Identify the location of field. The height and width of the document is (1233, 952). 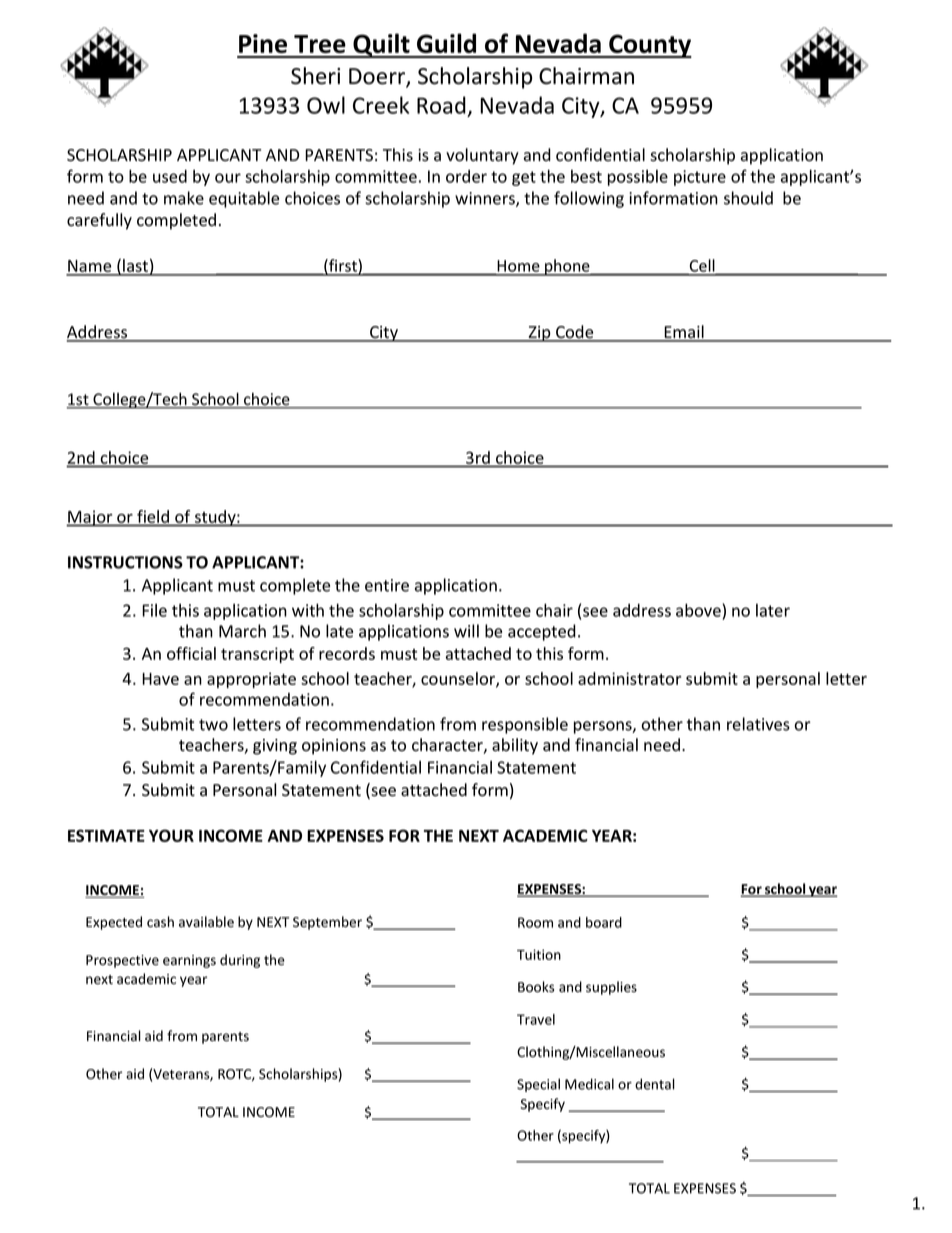
(153, 516).
